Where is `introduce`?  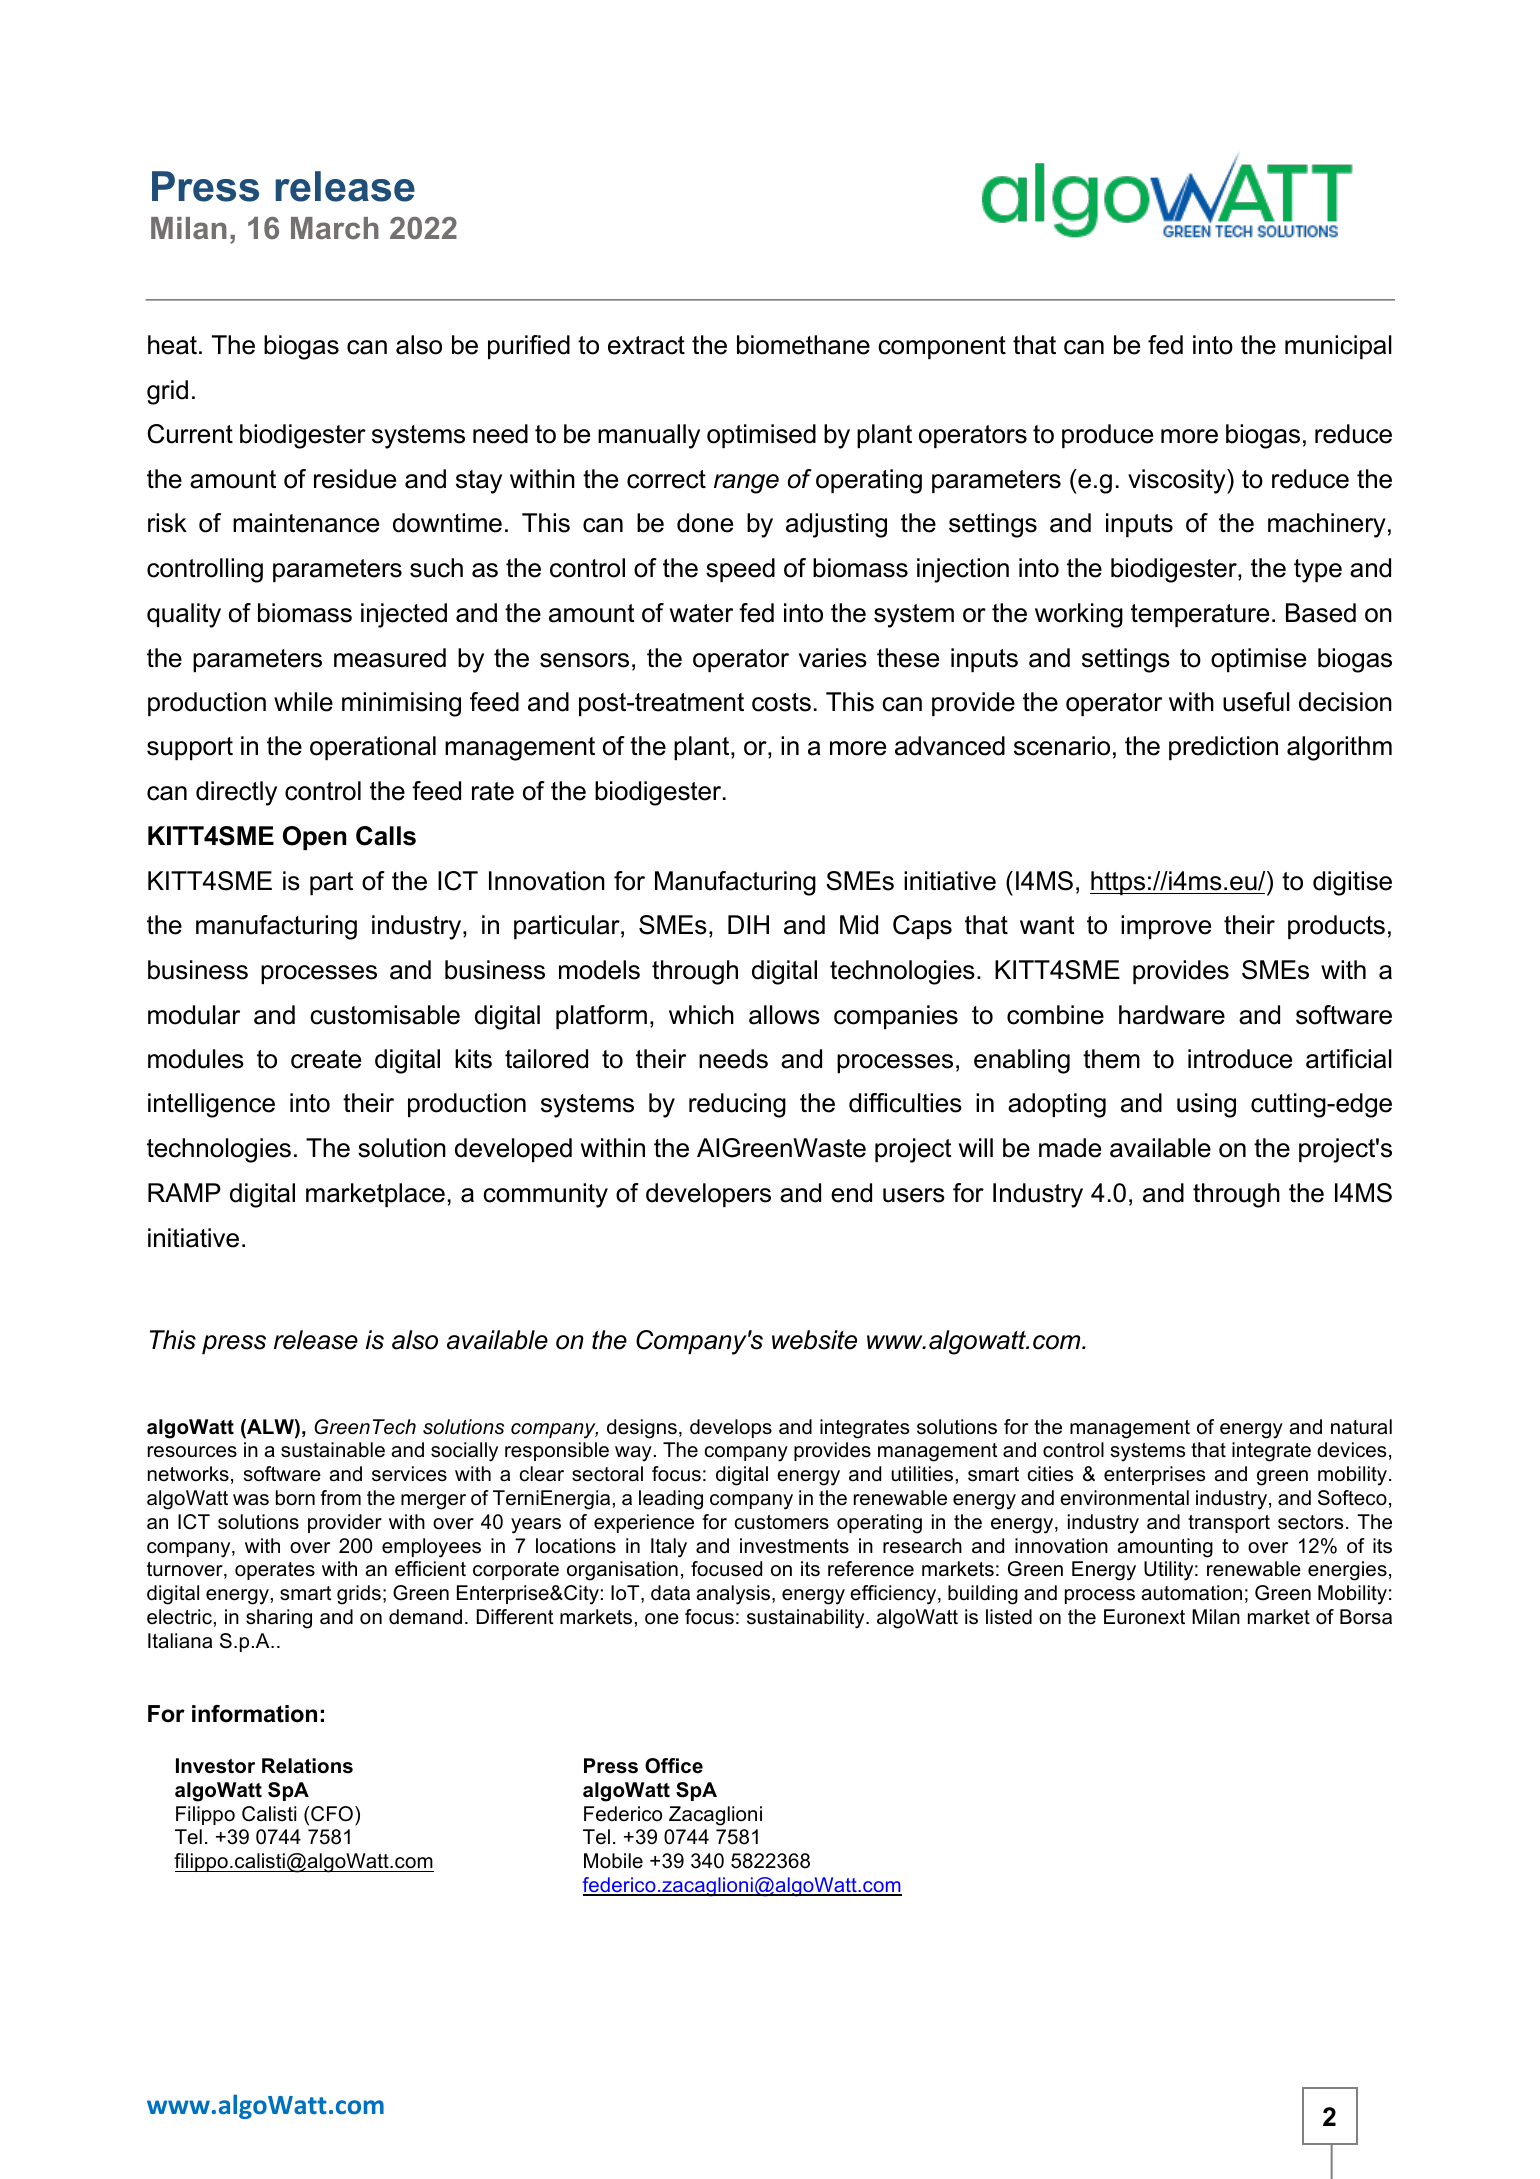 introduce is located at coordinates (1240, 1059).
